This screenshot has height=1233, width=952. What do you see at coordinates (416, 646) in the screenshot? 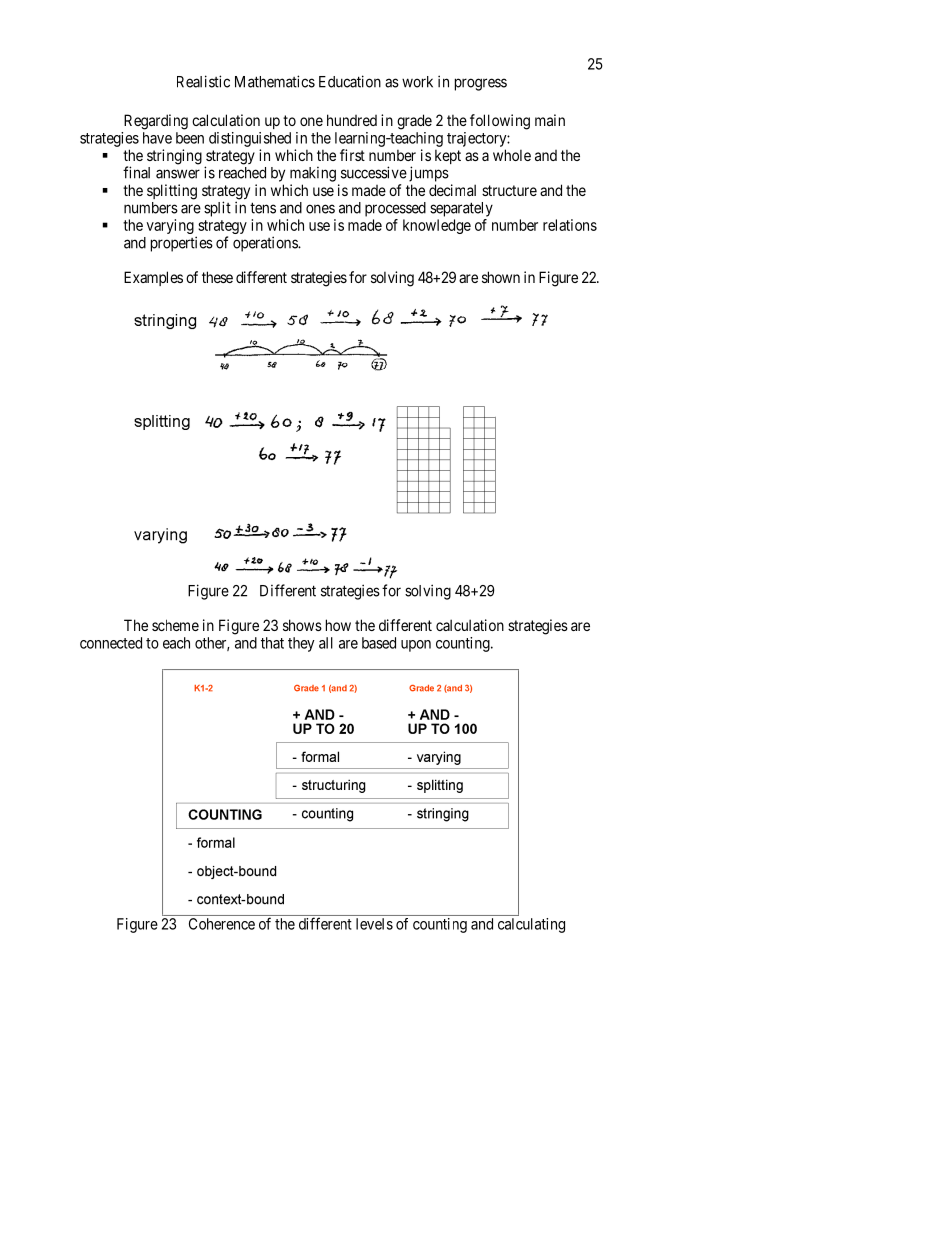
I see `upon` at bounding box center [416, 646].
